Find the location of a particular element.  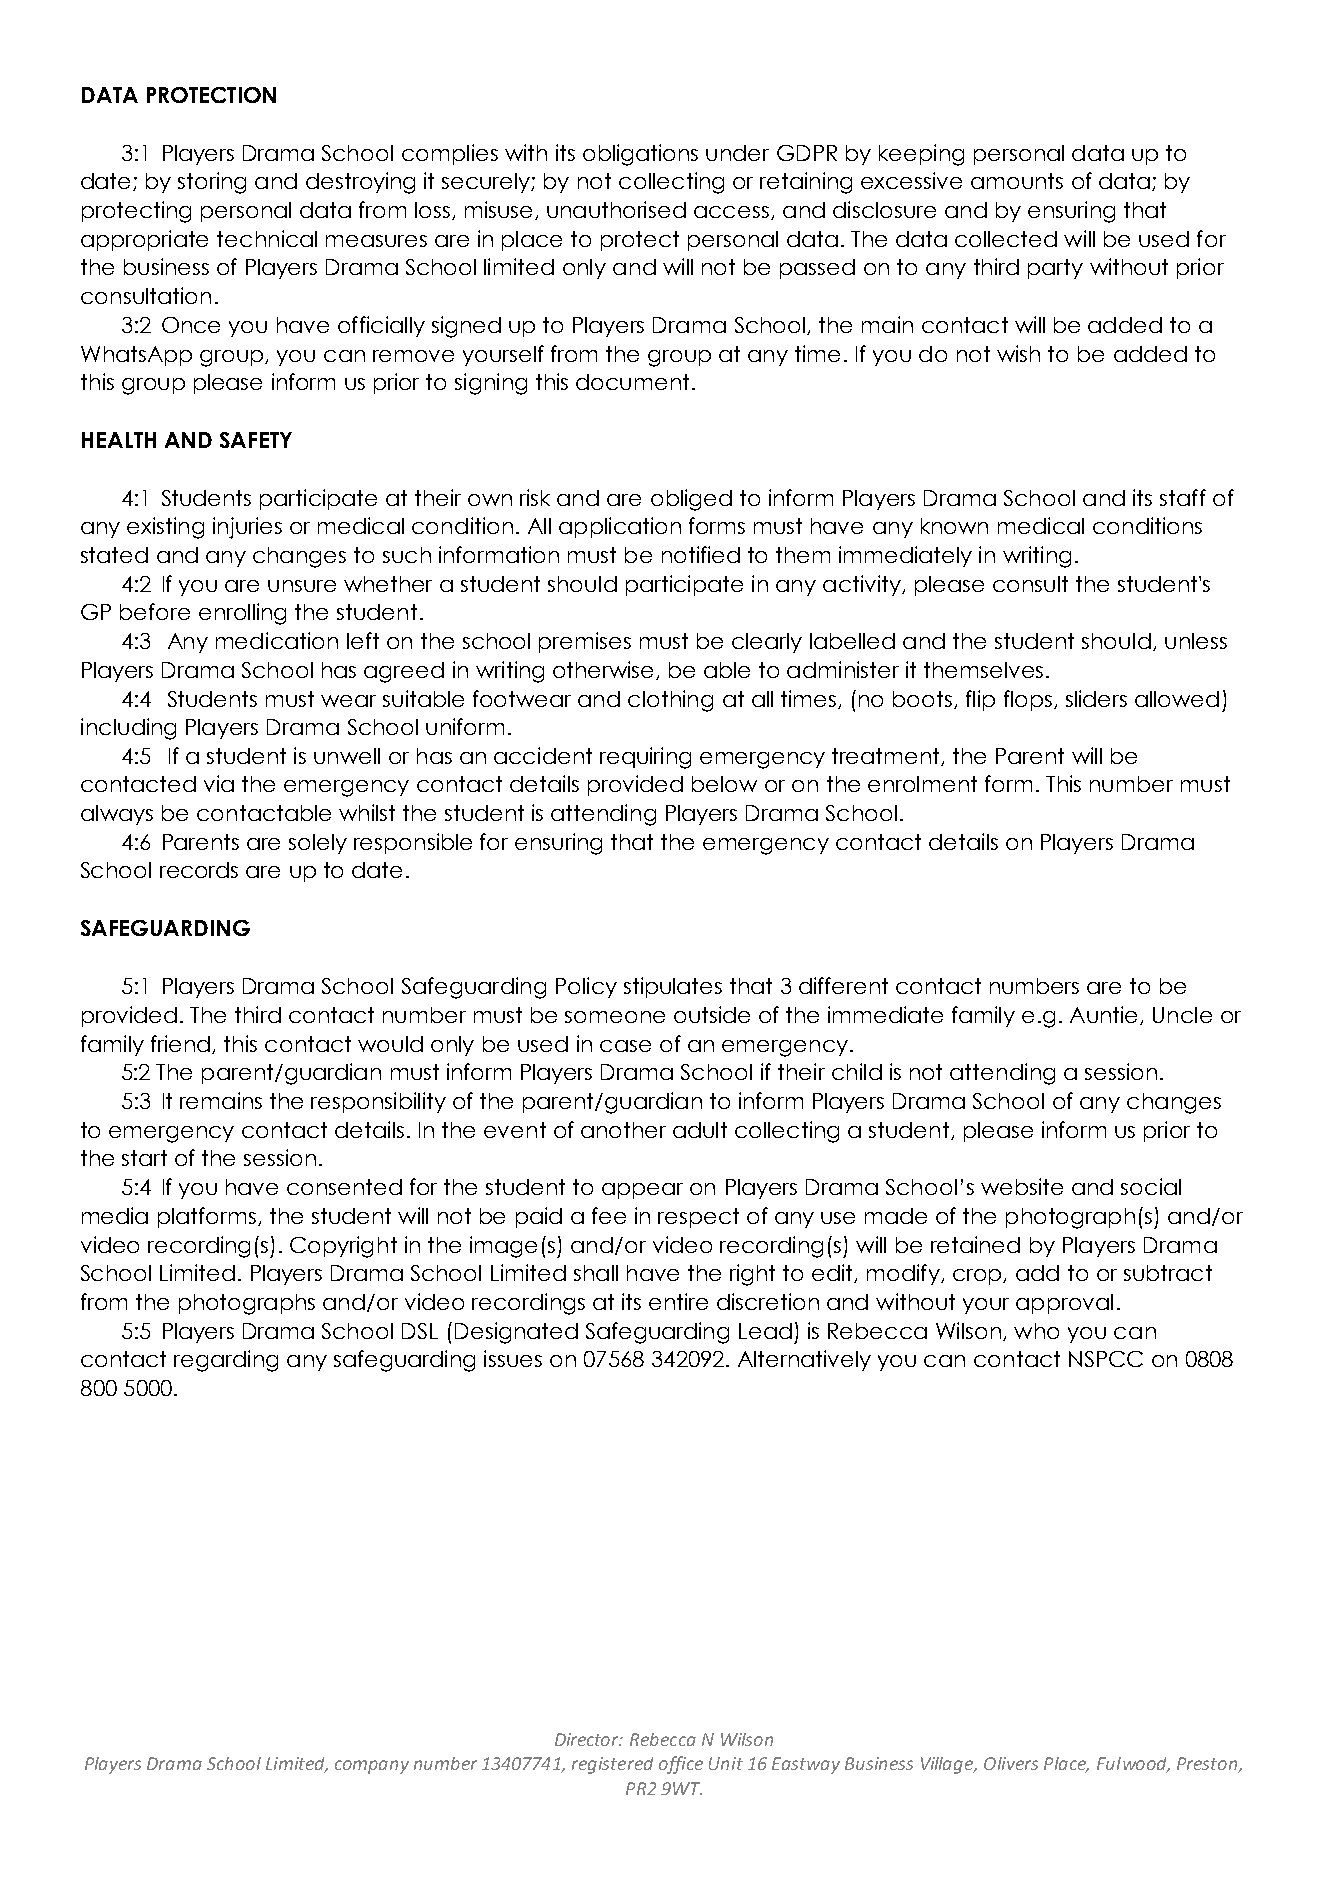

enrolling is located at coordinates (242, 614).
